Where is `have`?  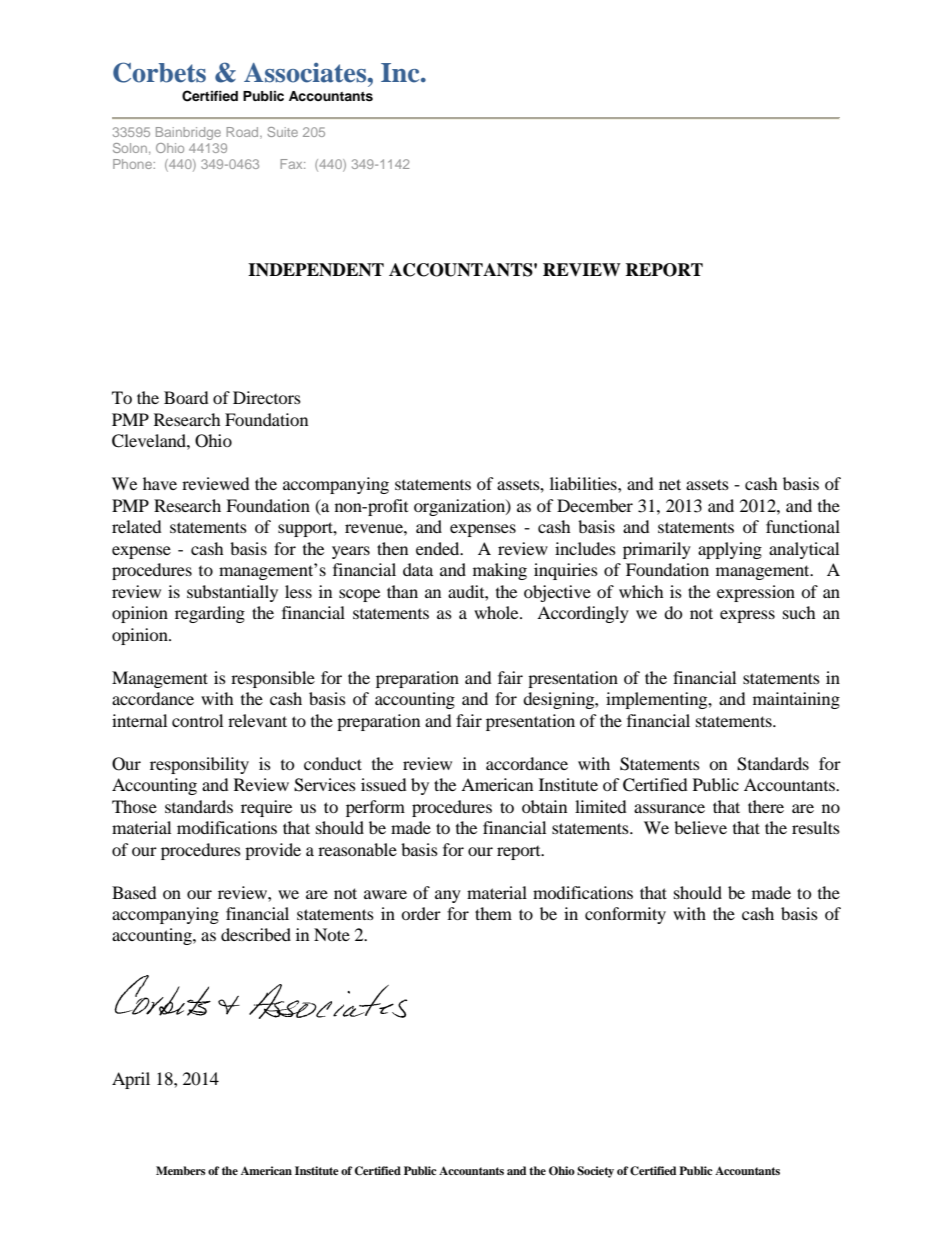 have is located at coordinates (160, 483).
